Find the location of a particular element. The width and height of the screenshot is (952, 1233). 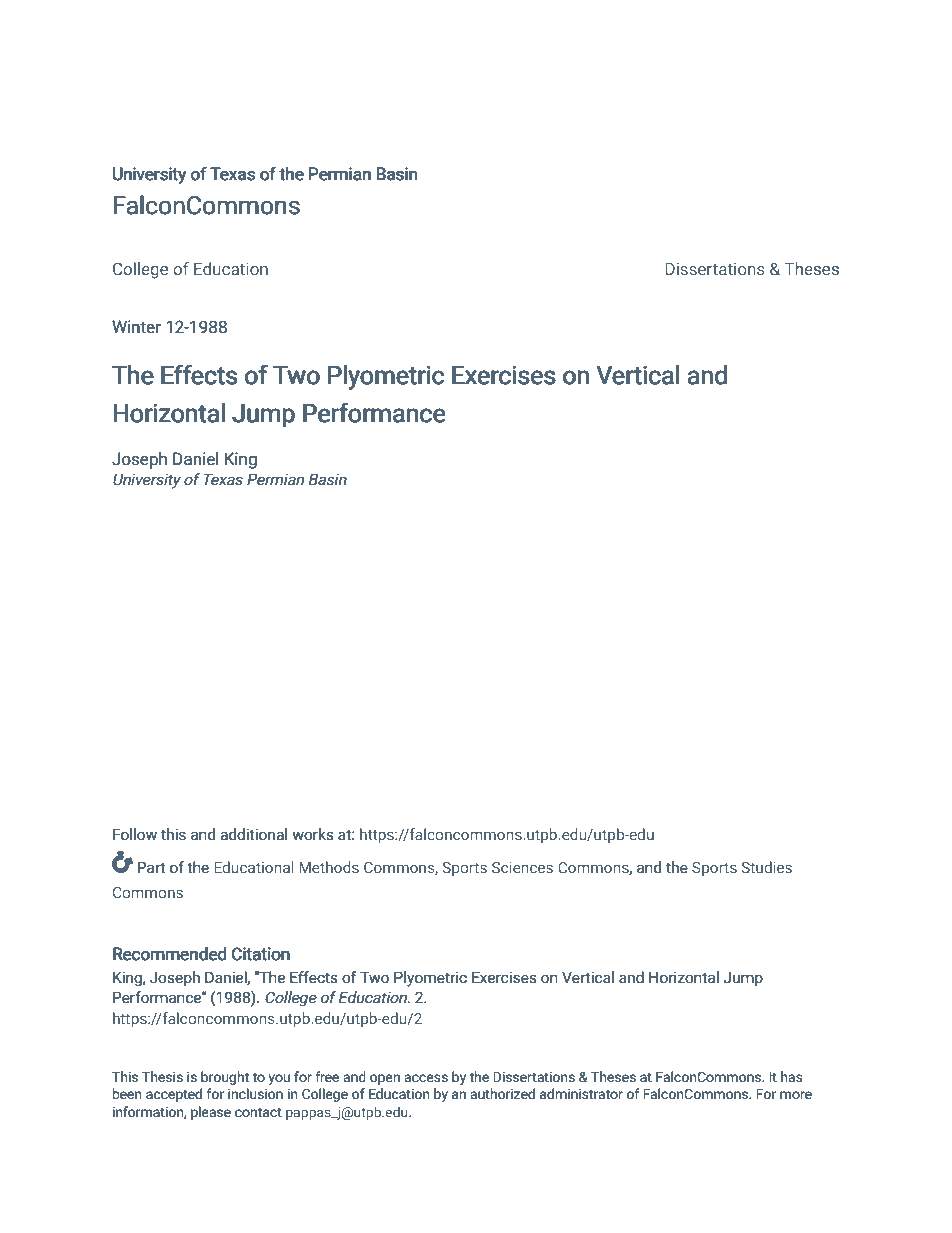

Winter is located at coordinates (136, 327).
